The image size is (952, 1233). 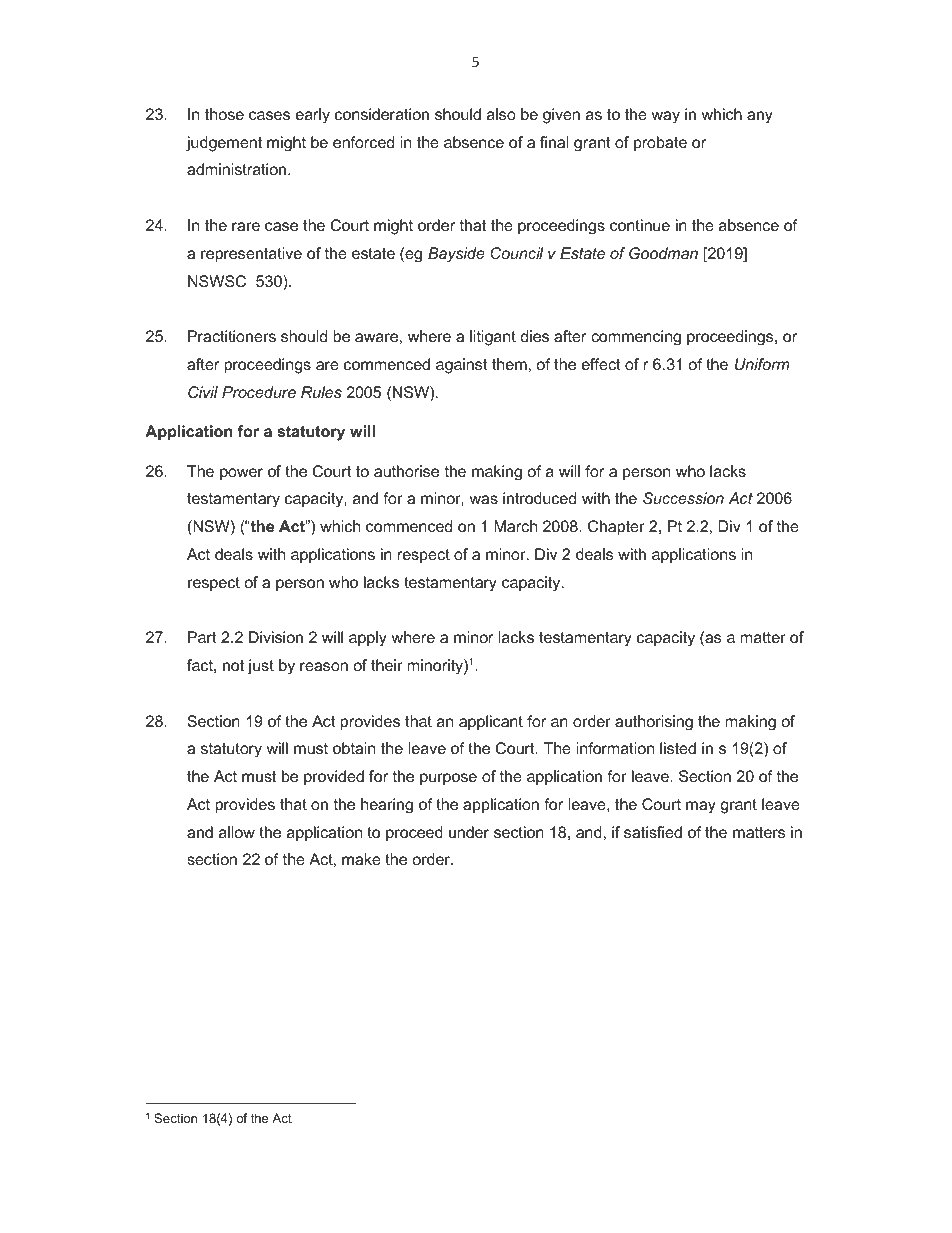 I want to click on was, so click(x=483, y=499).
